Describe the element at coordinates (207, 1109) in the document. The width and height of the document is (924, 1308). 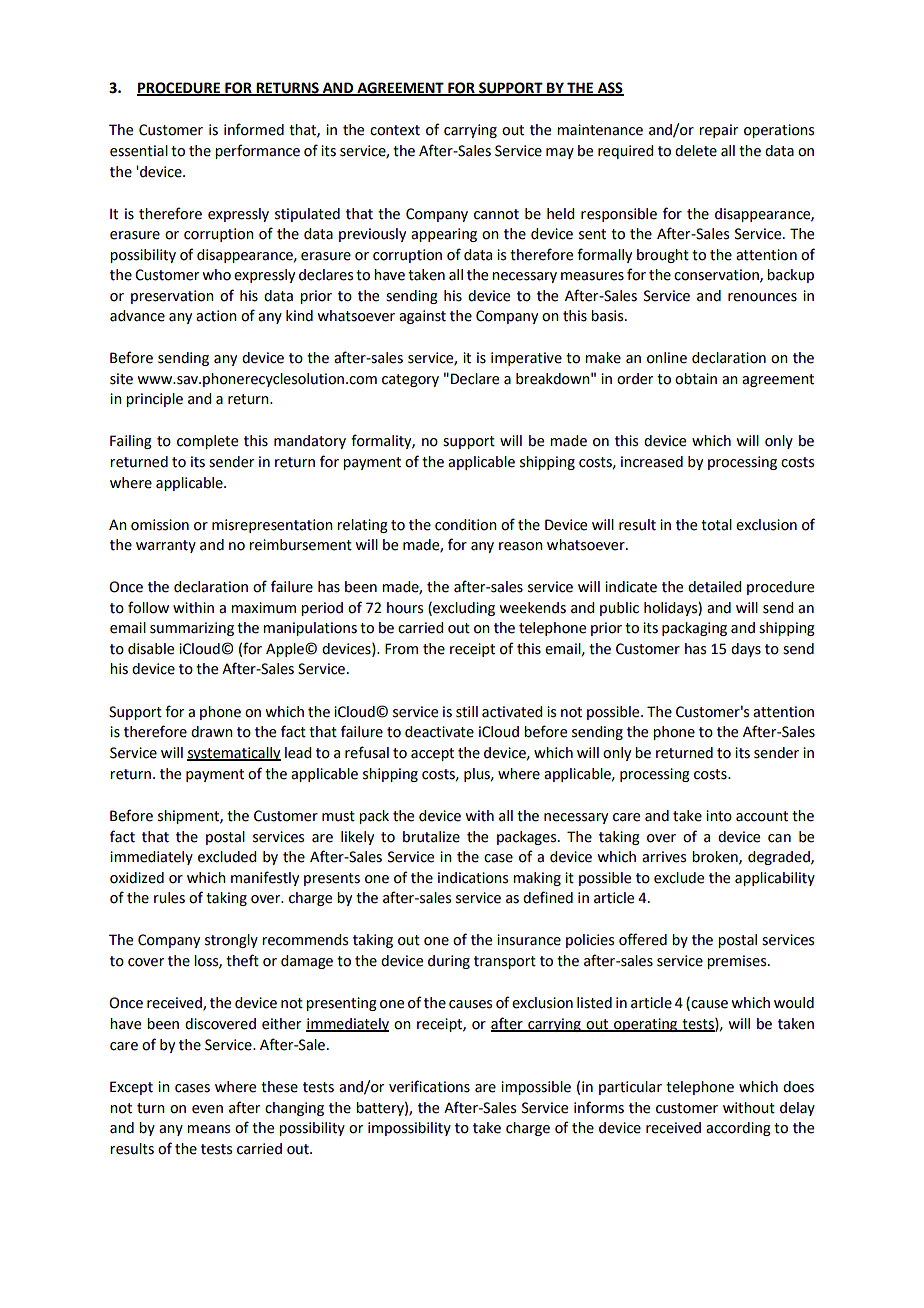
I see `even` at that location.
